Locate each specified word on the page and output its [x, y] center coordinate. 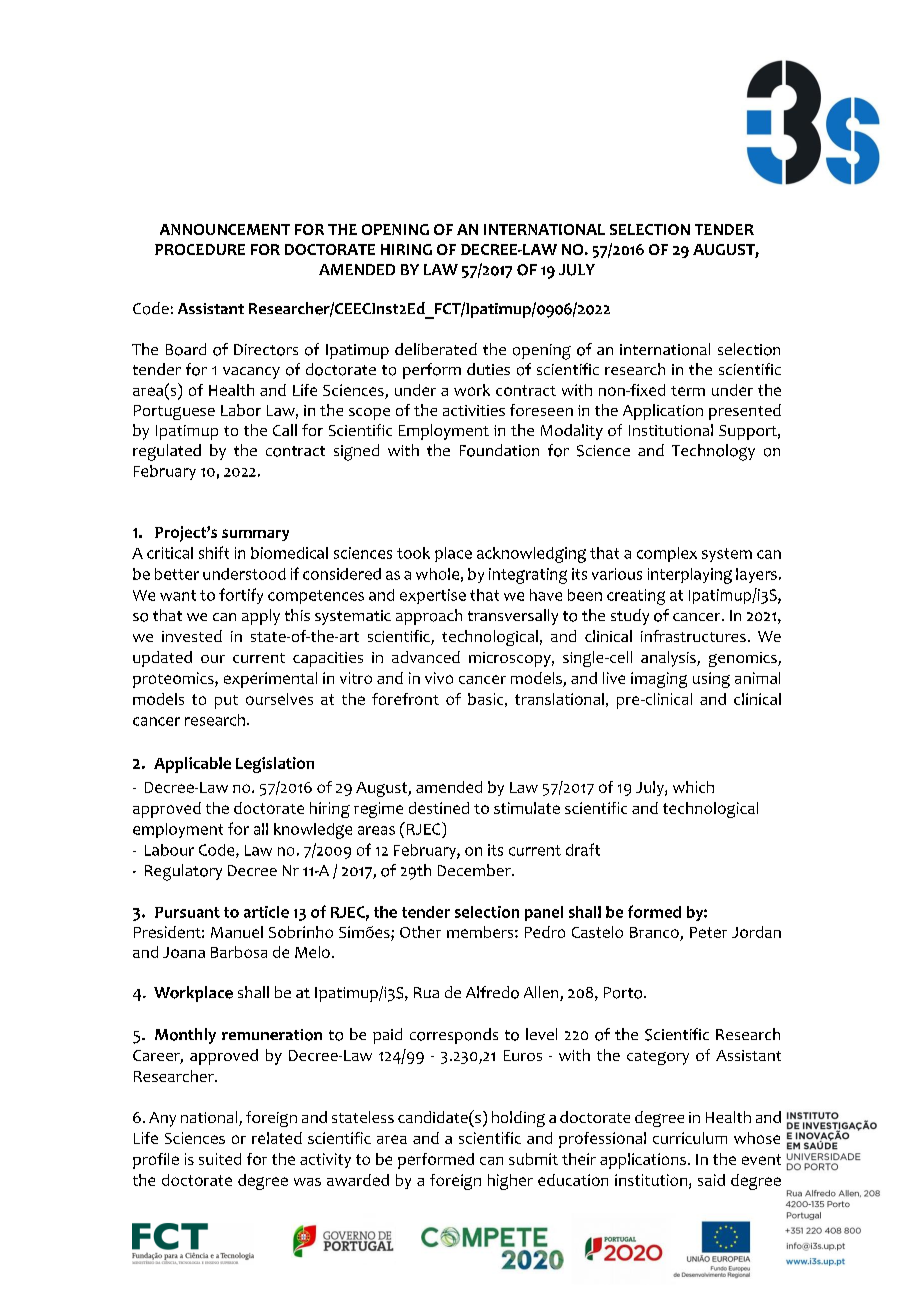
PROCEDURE [200, 249]
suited [220, 1159]
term [688, 391]
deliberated [436, 349]
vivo [439, 678]
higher [510, 1182]
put [226, 702]
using [711, 680]
